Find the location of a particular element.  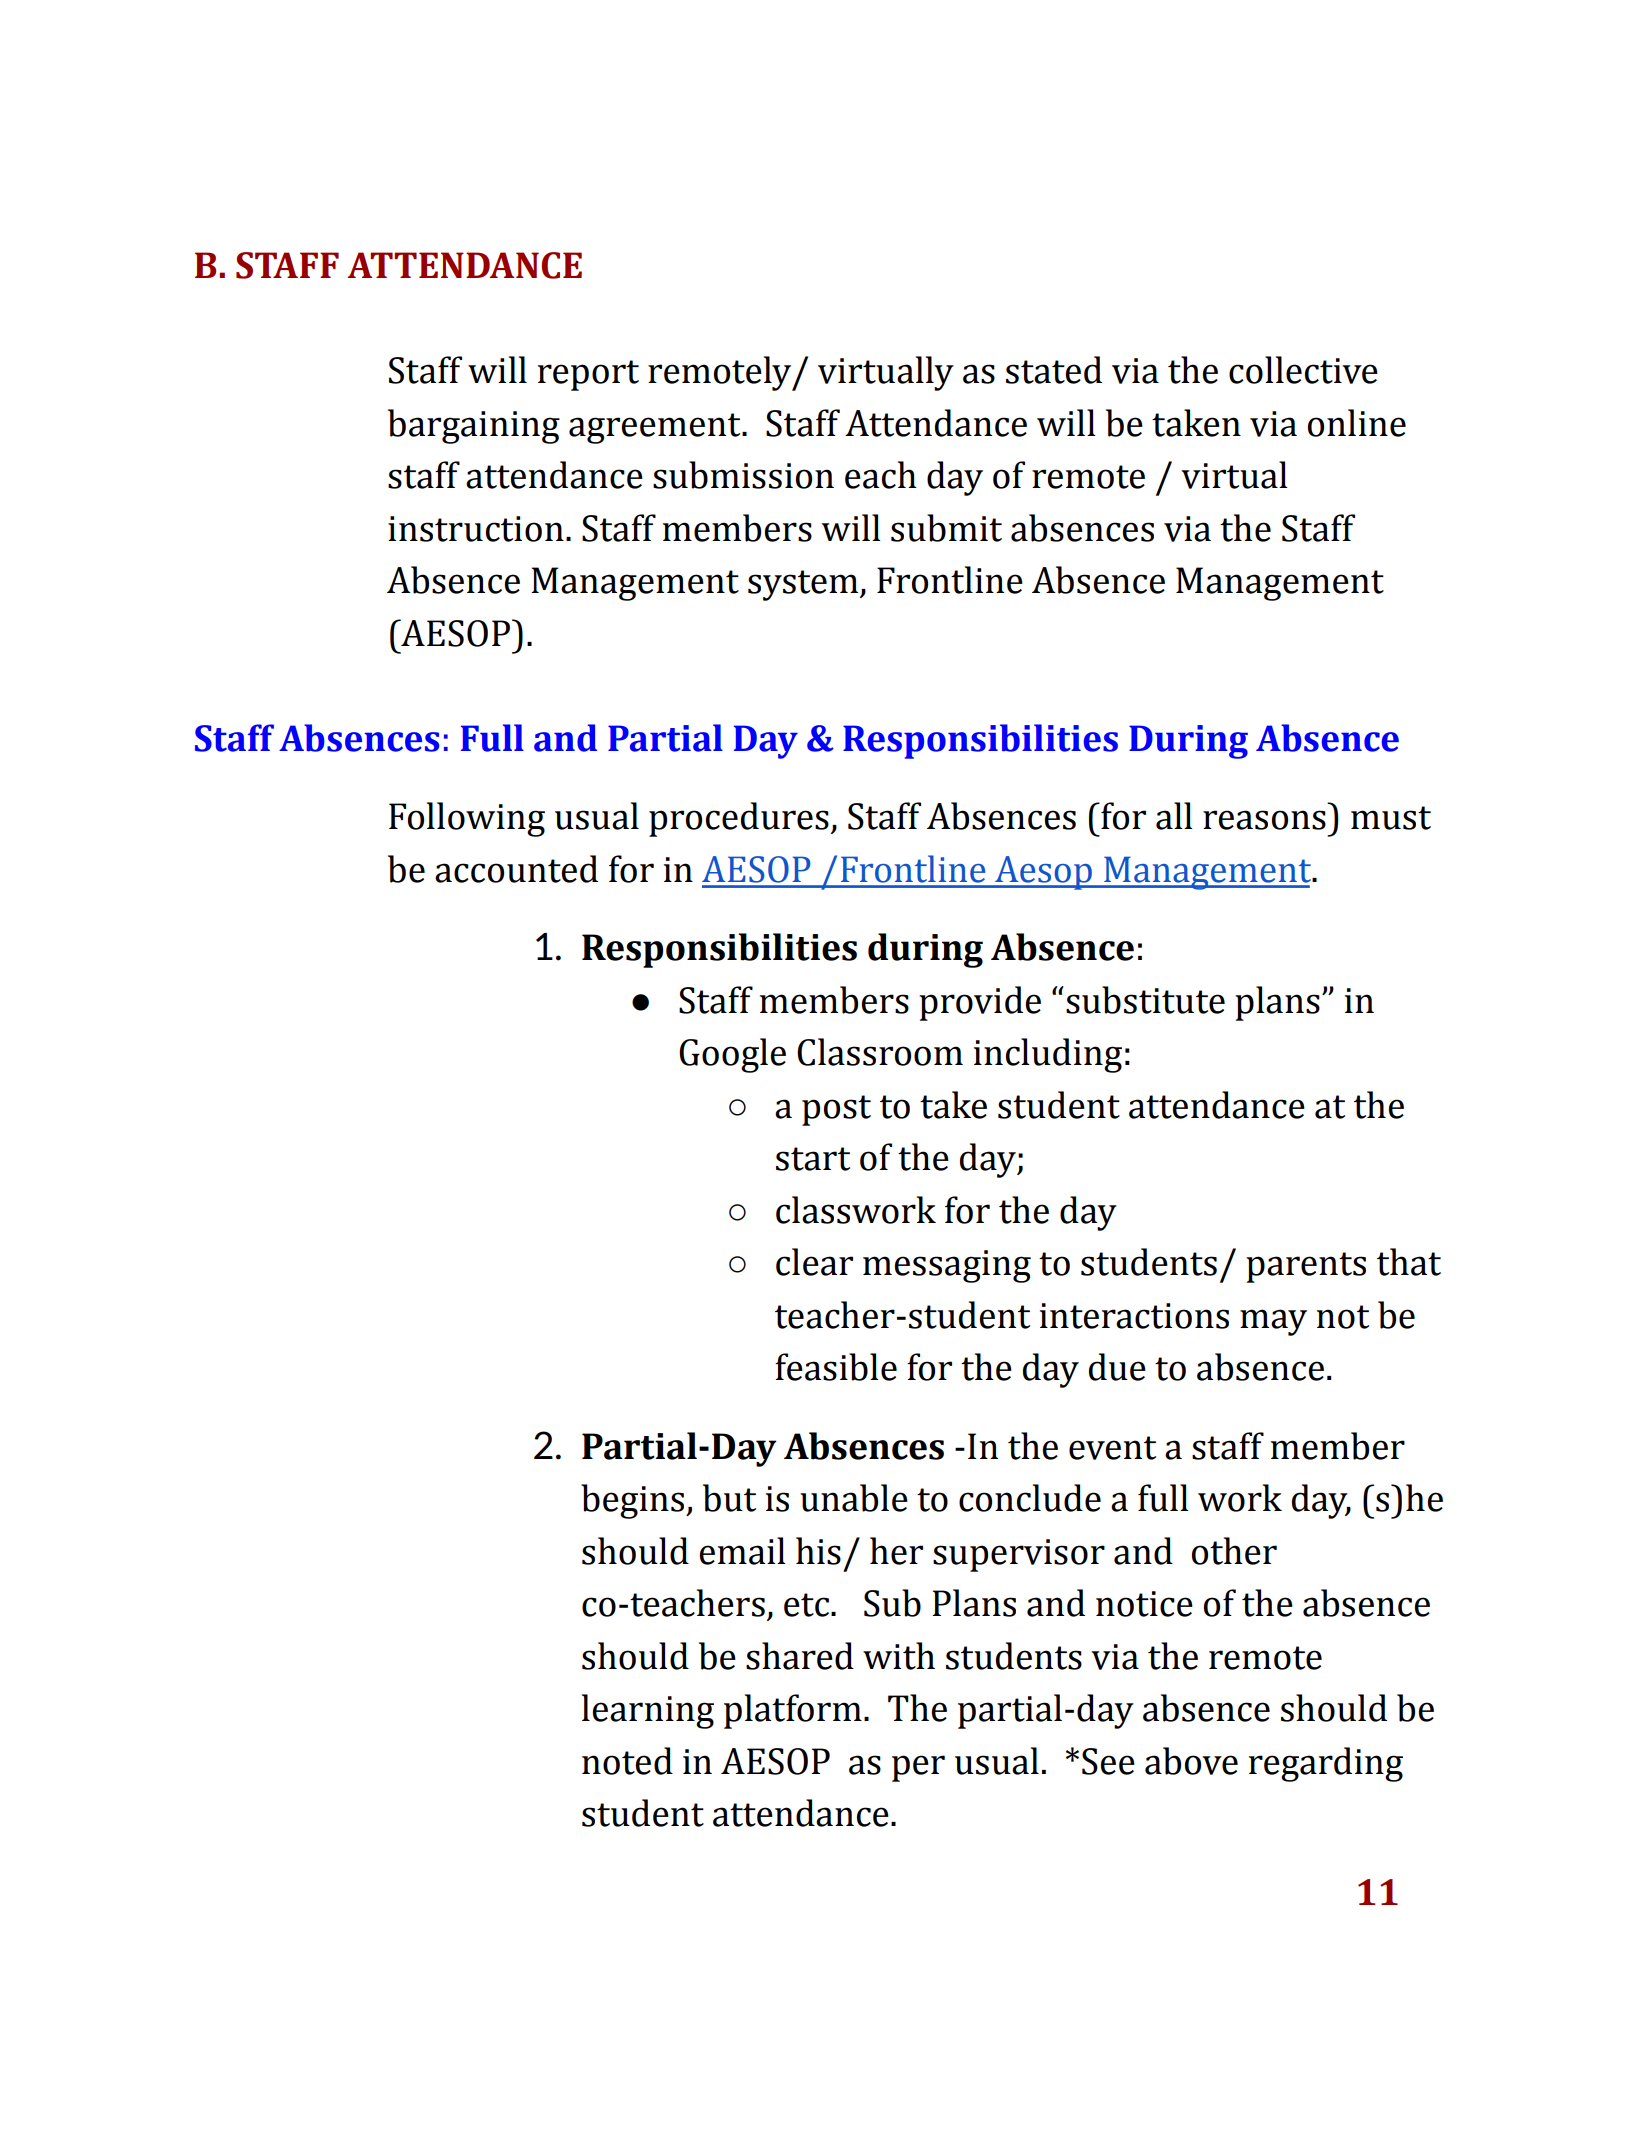

stated is located at coordinates (1054, 370).
